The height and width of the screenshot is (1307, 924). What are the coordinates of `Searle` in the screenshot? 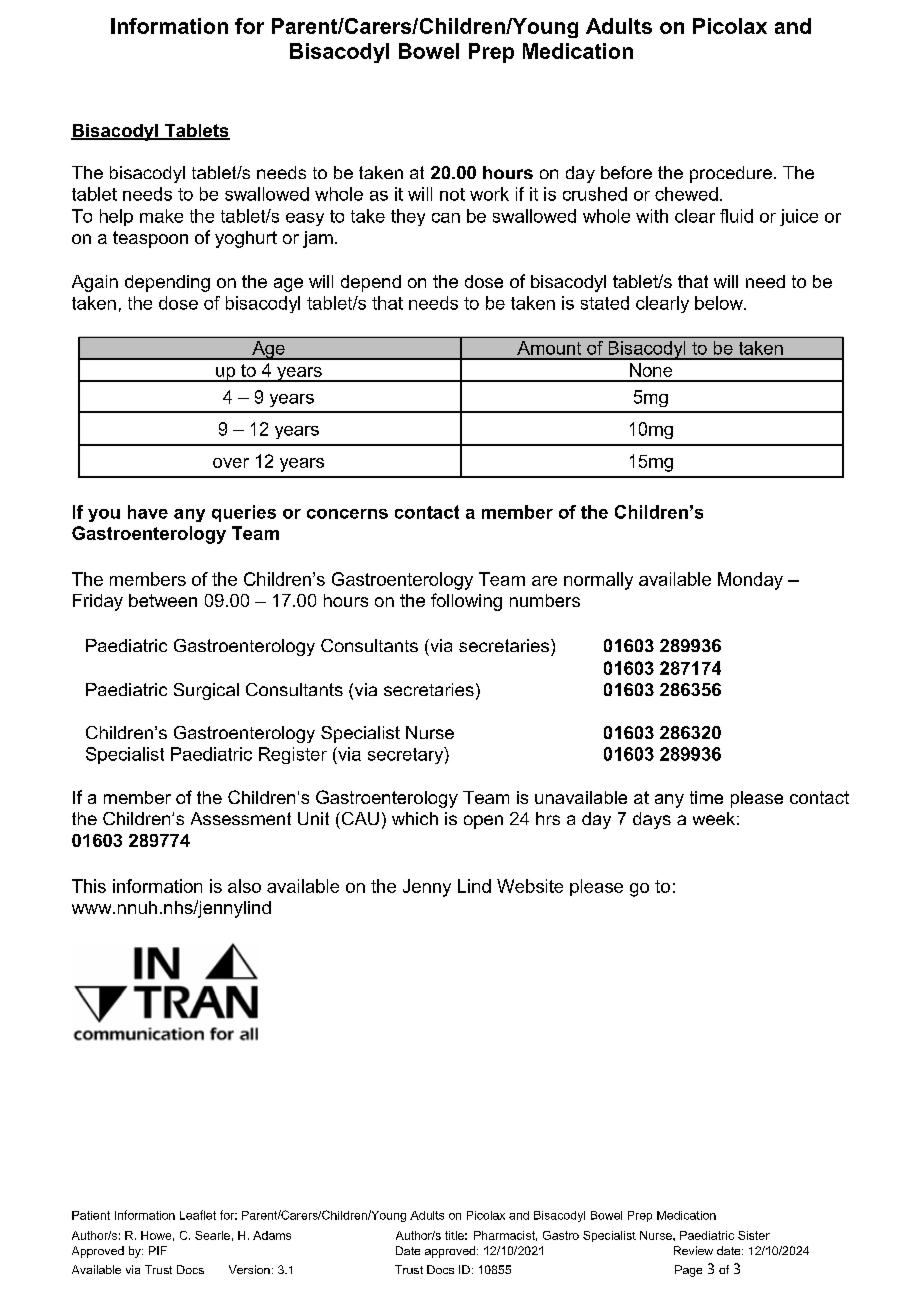 It's located at (212, 1235).
